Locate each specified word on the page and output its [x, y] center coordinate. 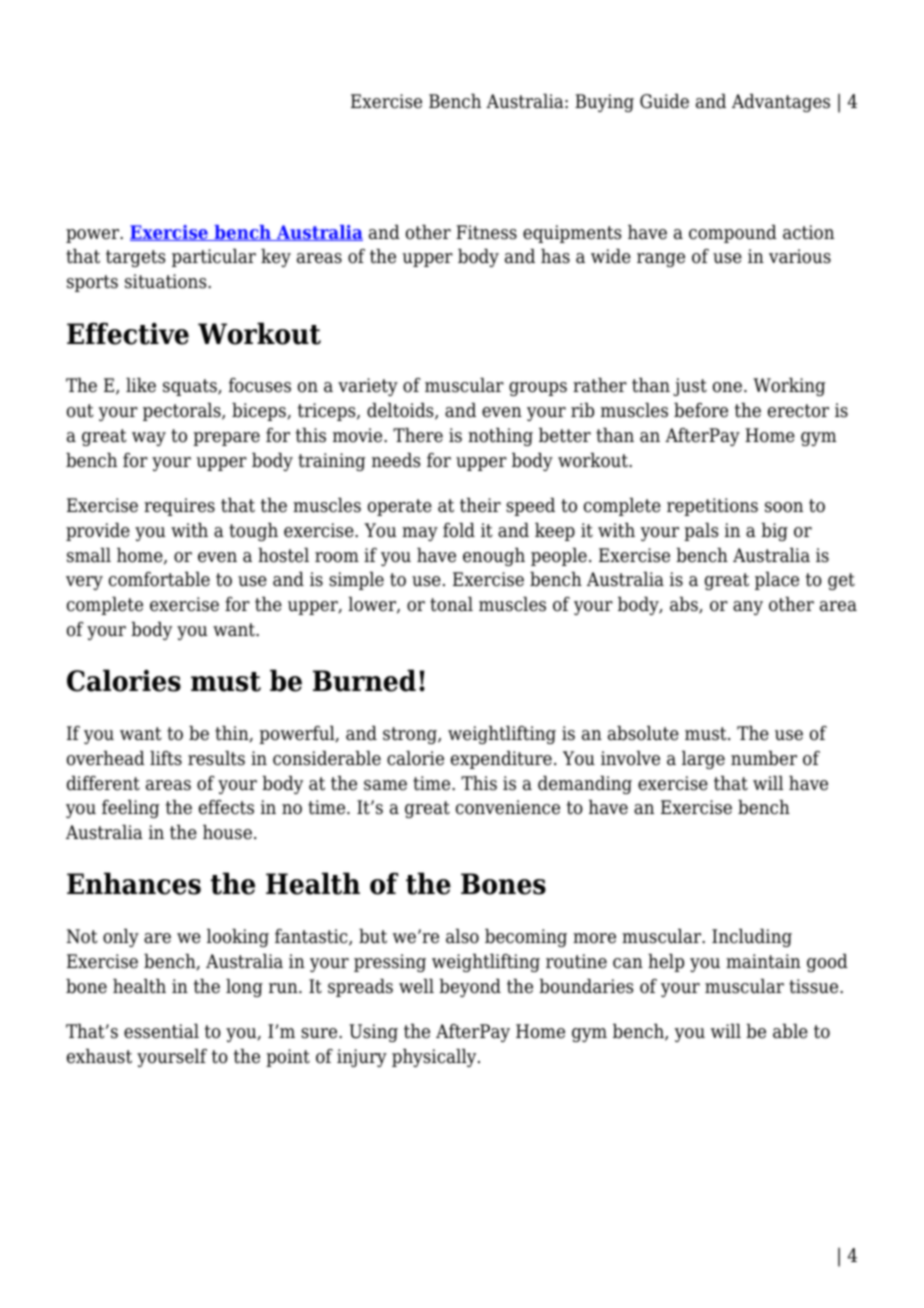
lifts [166, 758]
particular [214, 258]
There [418, 435]
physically [435, 1058]
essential [161, 1031]
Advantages [781, 103]
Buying [604, 103]
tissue [815, 986]
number [764, 758]
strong [411, 735]
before [701, 410]
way [149, 439]
